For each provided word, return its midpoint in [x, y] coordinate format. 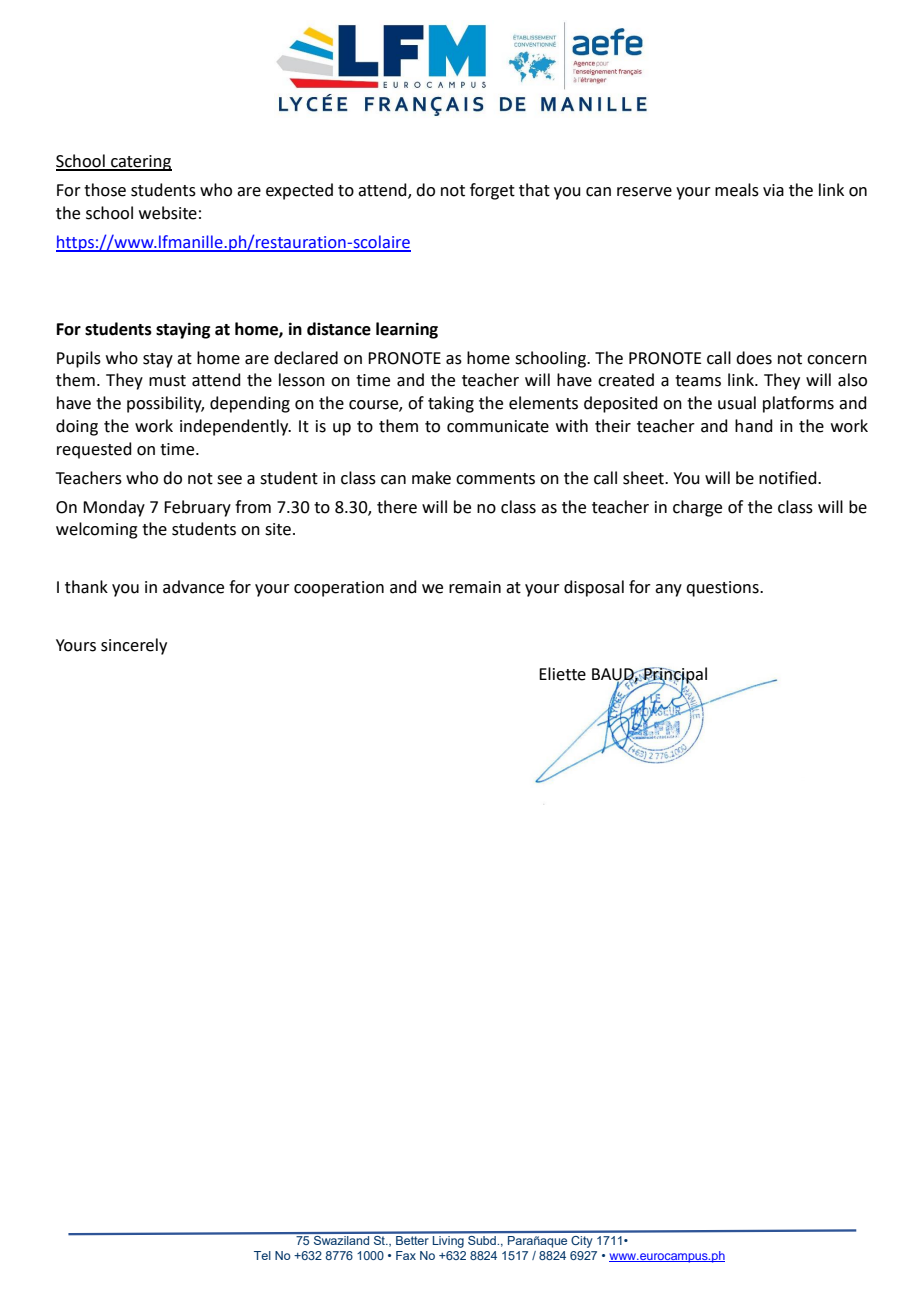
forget [492, 191]
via [773, 190]
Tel [262, 1255]
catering [140, 163]
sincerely [134, 646]
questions [723, 589]
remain [475, 587]
